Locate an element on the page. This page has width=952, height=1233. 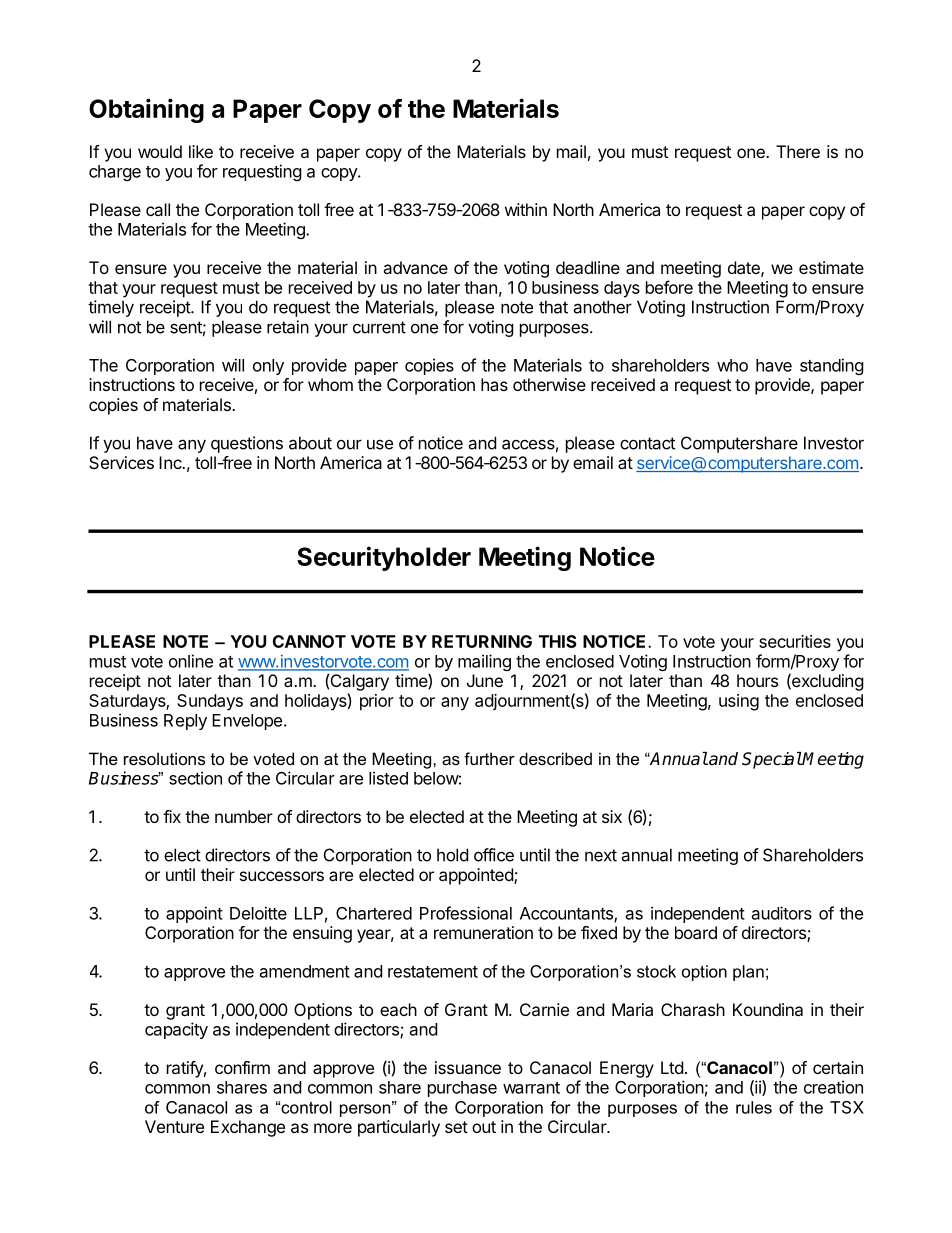
further is located at coordinates (489, 758).
